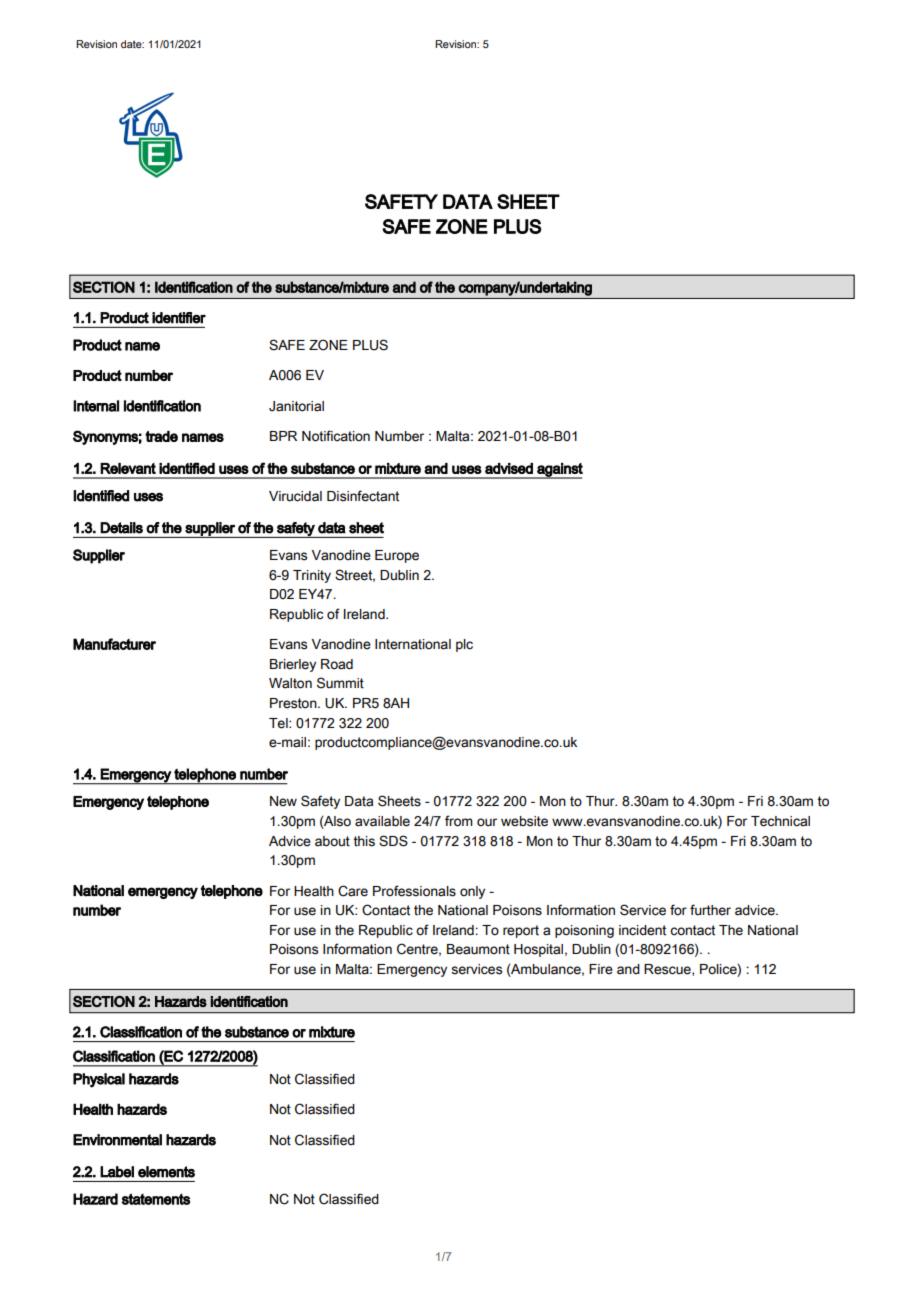 The image size is (924, 1308). Describe the element at coordinates (179, 318) in the screenshot. I see `identifier` at that location.
